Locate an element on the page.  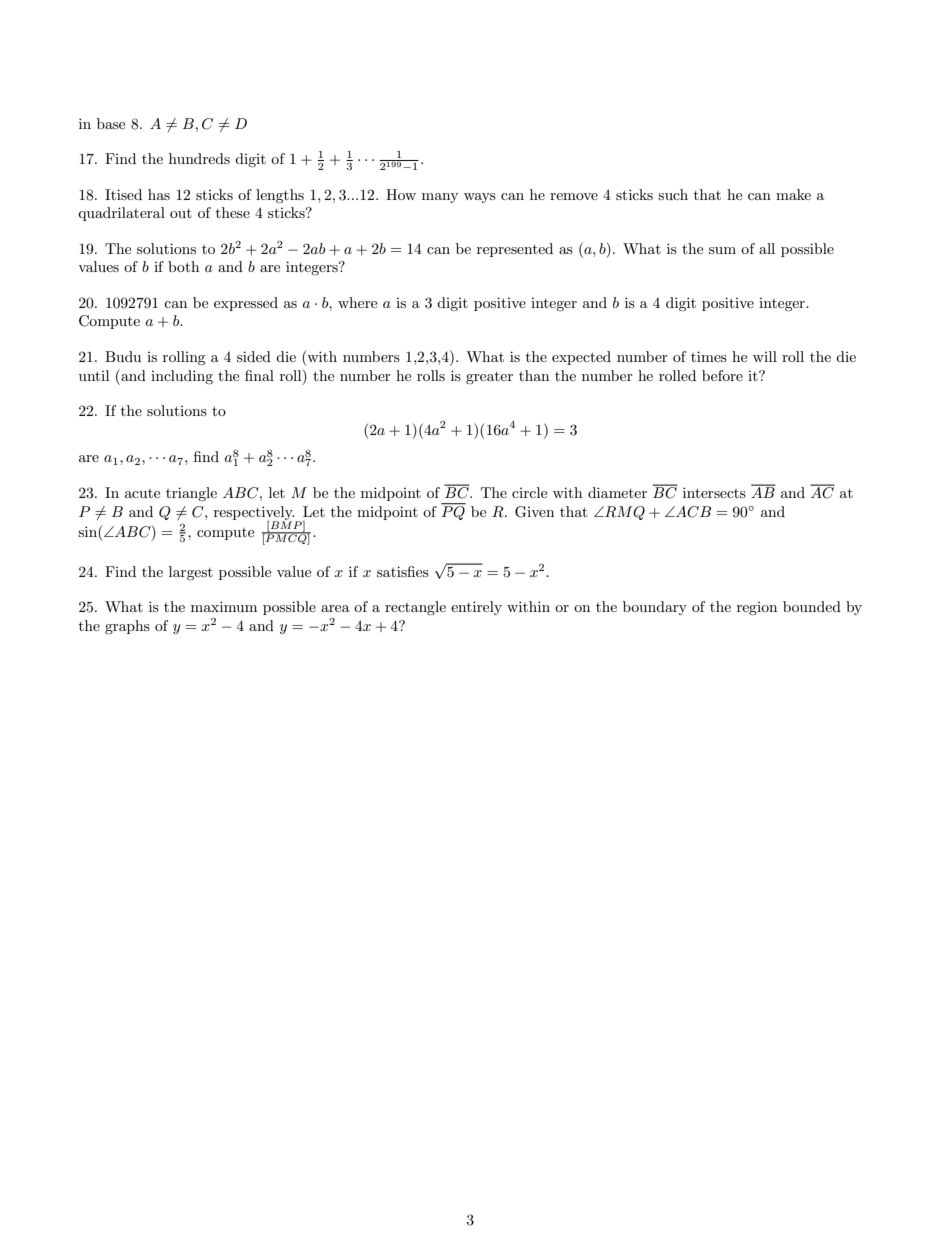
hundreds is located at coordinates (199, 158).
